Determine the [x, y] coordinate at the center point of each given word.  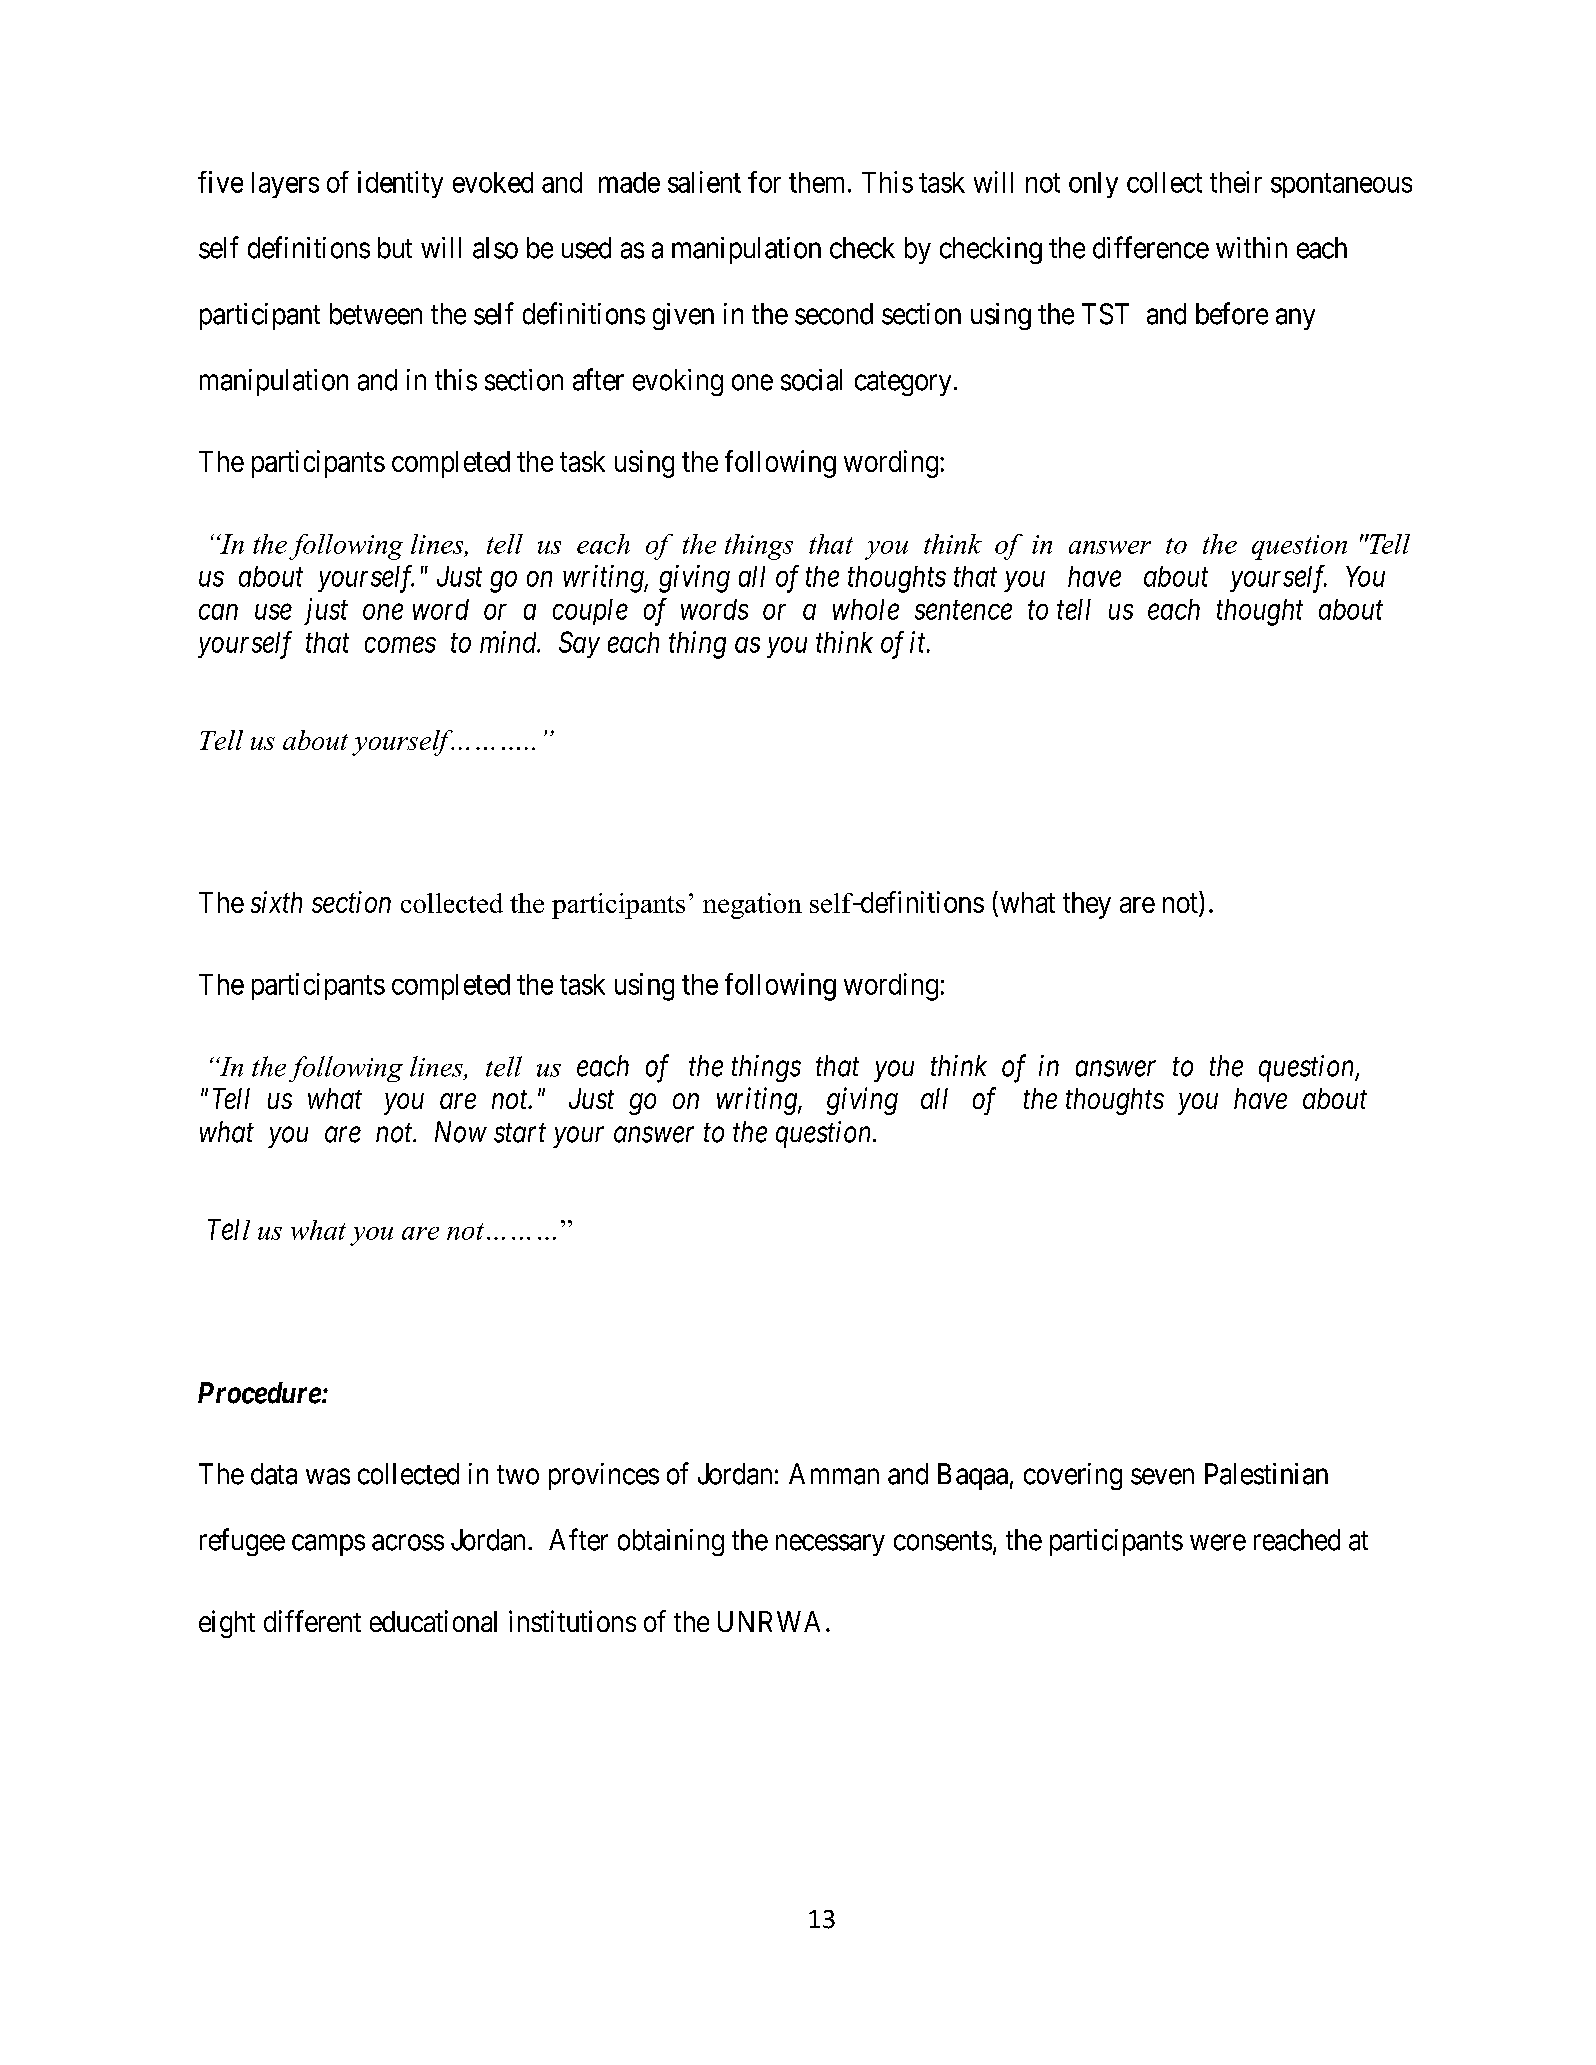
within [1251, 247]
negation [752, 906]
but [395, 248]
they [1087, 905]
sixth [276, 902]
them [819, 182]
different [312, 1621]
